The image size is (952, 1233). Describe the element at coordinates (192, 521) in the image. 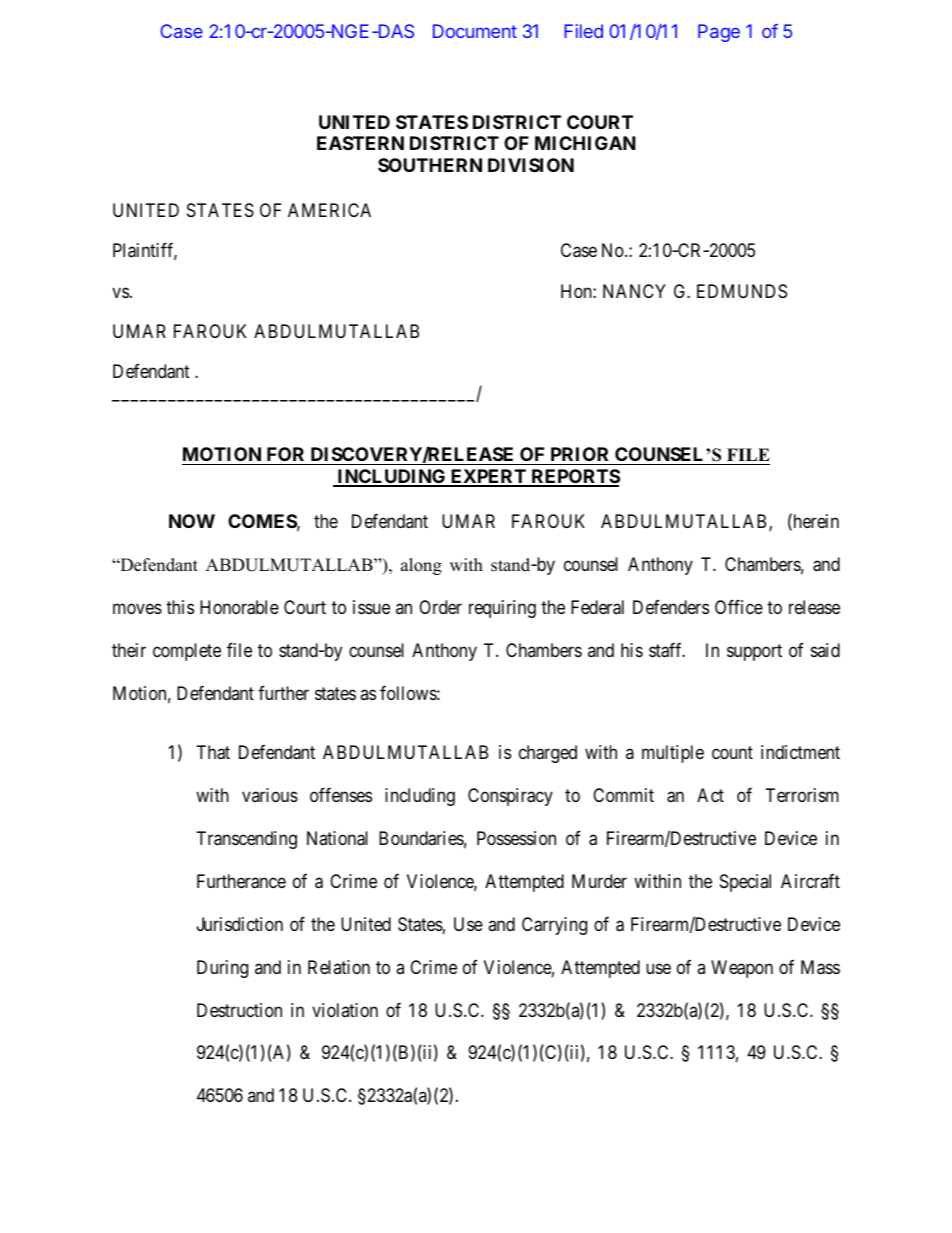

I see `NOW` at that location.
